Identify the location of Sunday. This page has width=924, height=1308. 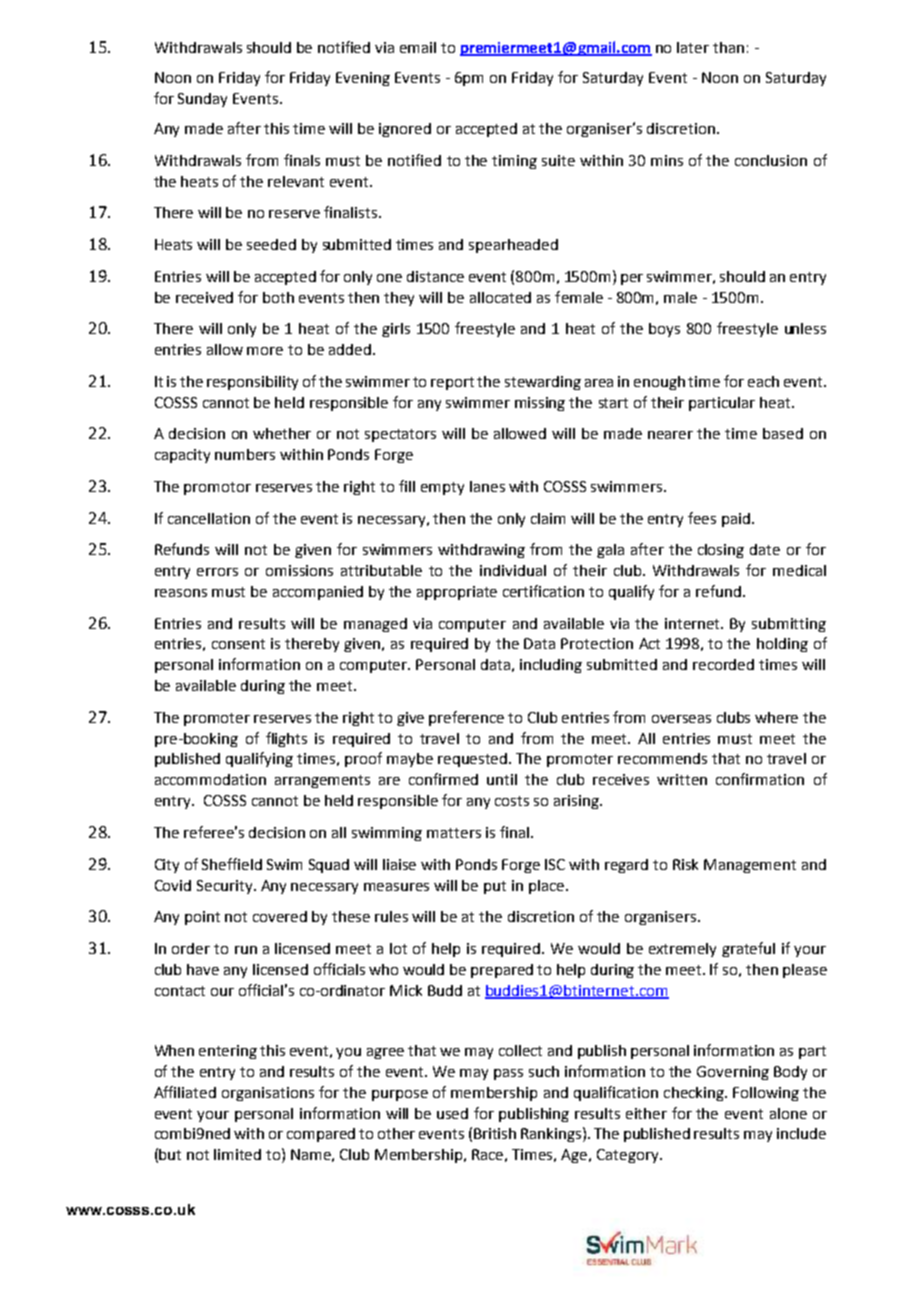
(202, 100).
